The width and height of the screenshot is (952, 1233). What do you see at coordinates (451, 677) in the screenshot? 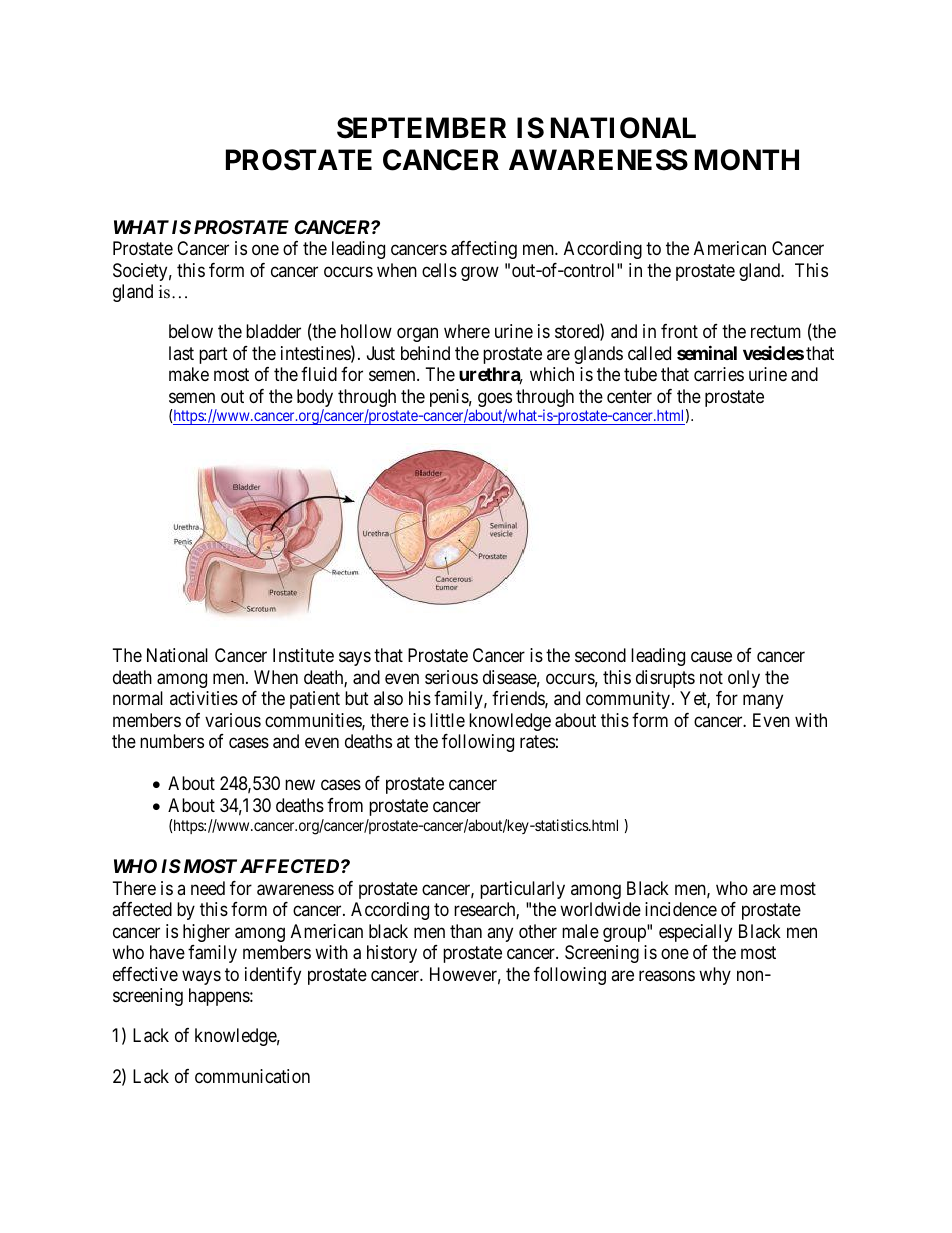
I see `serious` at bounding box center [451, 677].
